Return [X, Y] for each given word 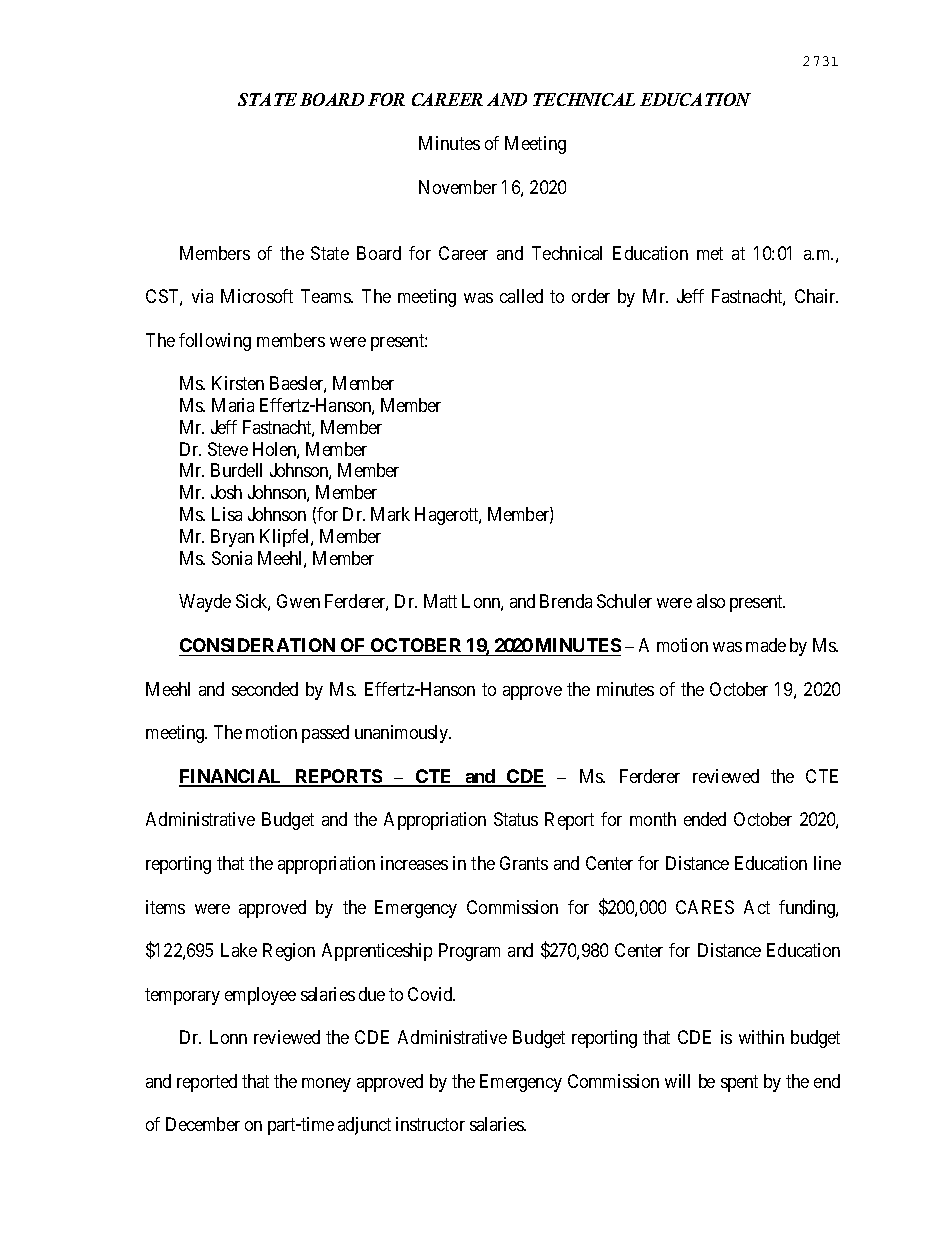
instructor [430, 1124]
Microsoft [257, 296]
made [766, 645]
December [203, 1124]
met [710, 253]
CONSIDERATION [257, 645]
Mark [390, 514]
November [458, 187]
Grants [524, 863]
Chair [816, 296]
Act [757, 907]
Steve [228, 449]
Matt [440, 601]
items [165, 907]
